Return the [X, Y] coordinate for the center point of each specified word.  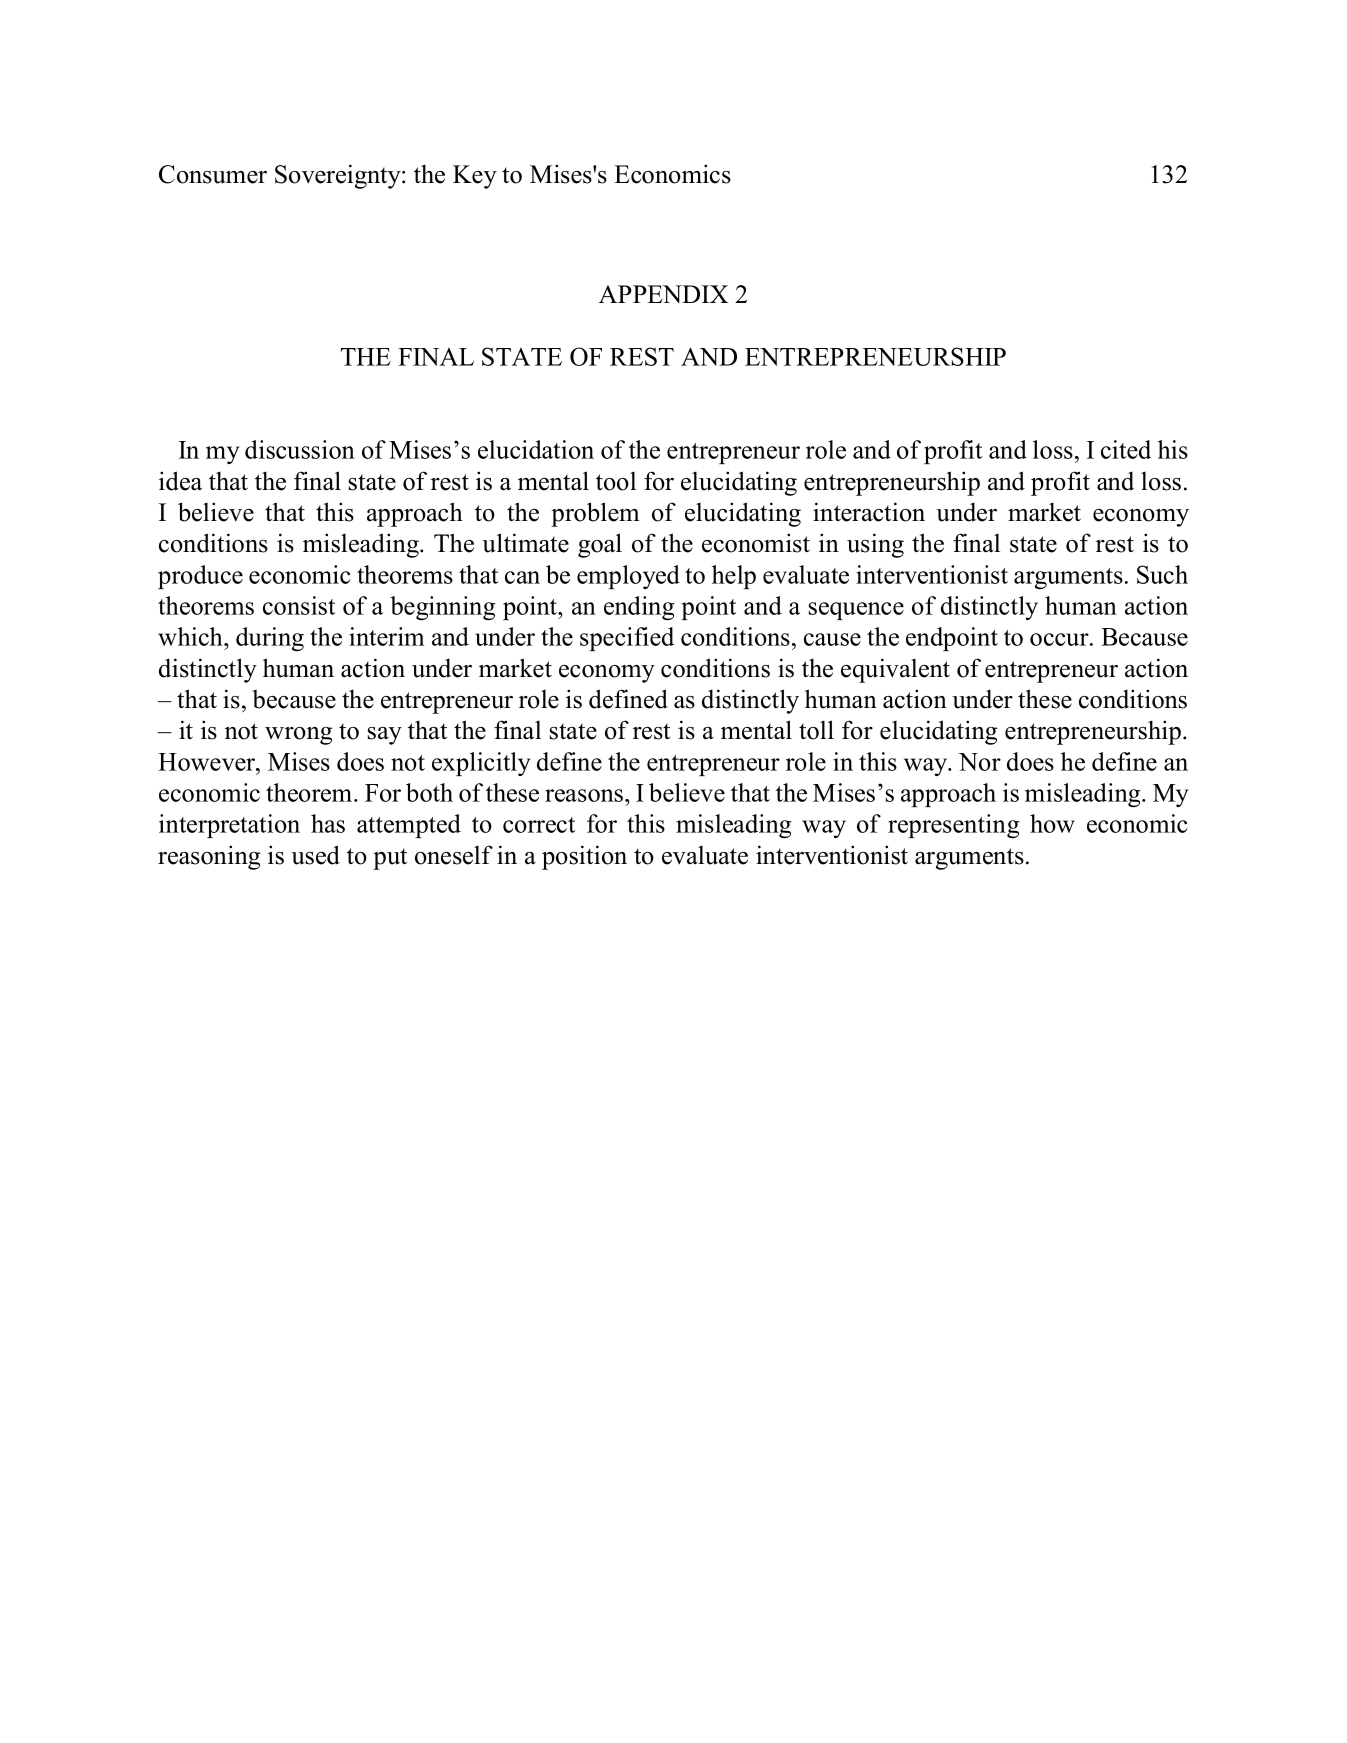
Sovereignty [339, 176]
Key [475, 177]
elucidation [536, 449]
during [270, 639]
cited [1126, 449]
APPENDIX [663, 294]
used [315, 855]
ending [639, 608]
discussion [300, 449]
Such [1162, 574]
